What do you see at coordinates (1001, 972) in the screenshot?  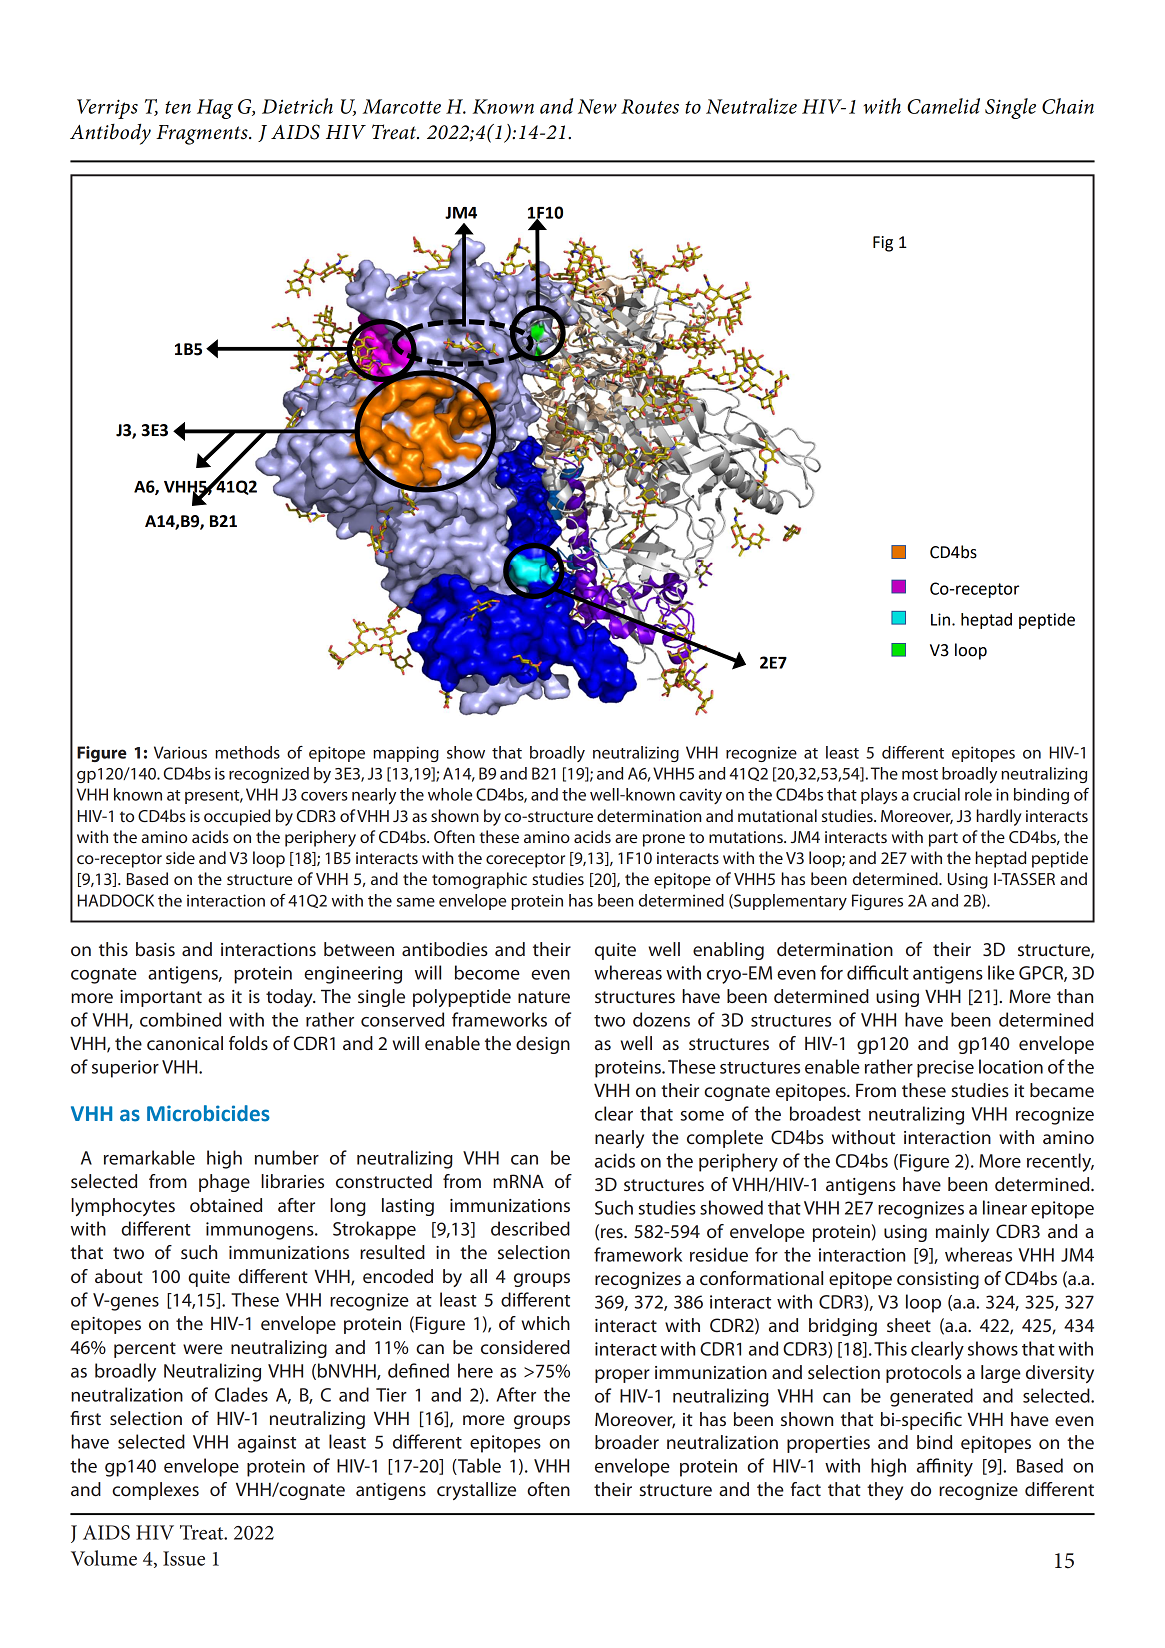 I see `like` at bounding box center [1001, 972].
